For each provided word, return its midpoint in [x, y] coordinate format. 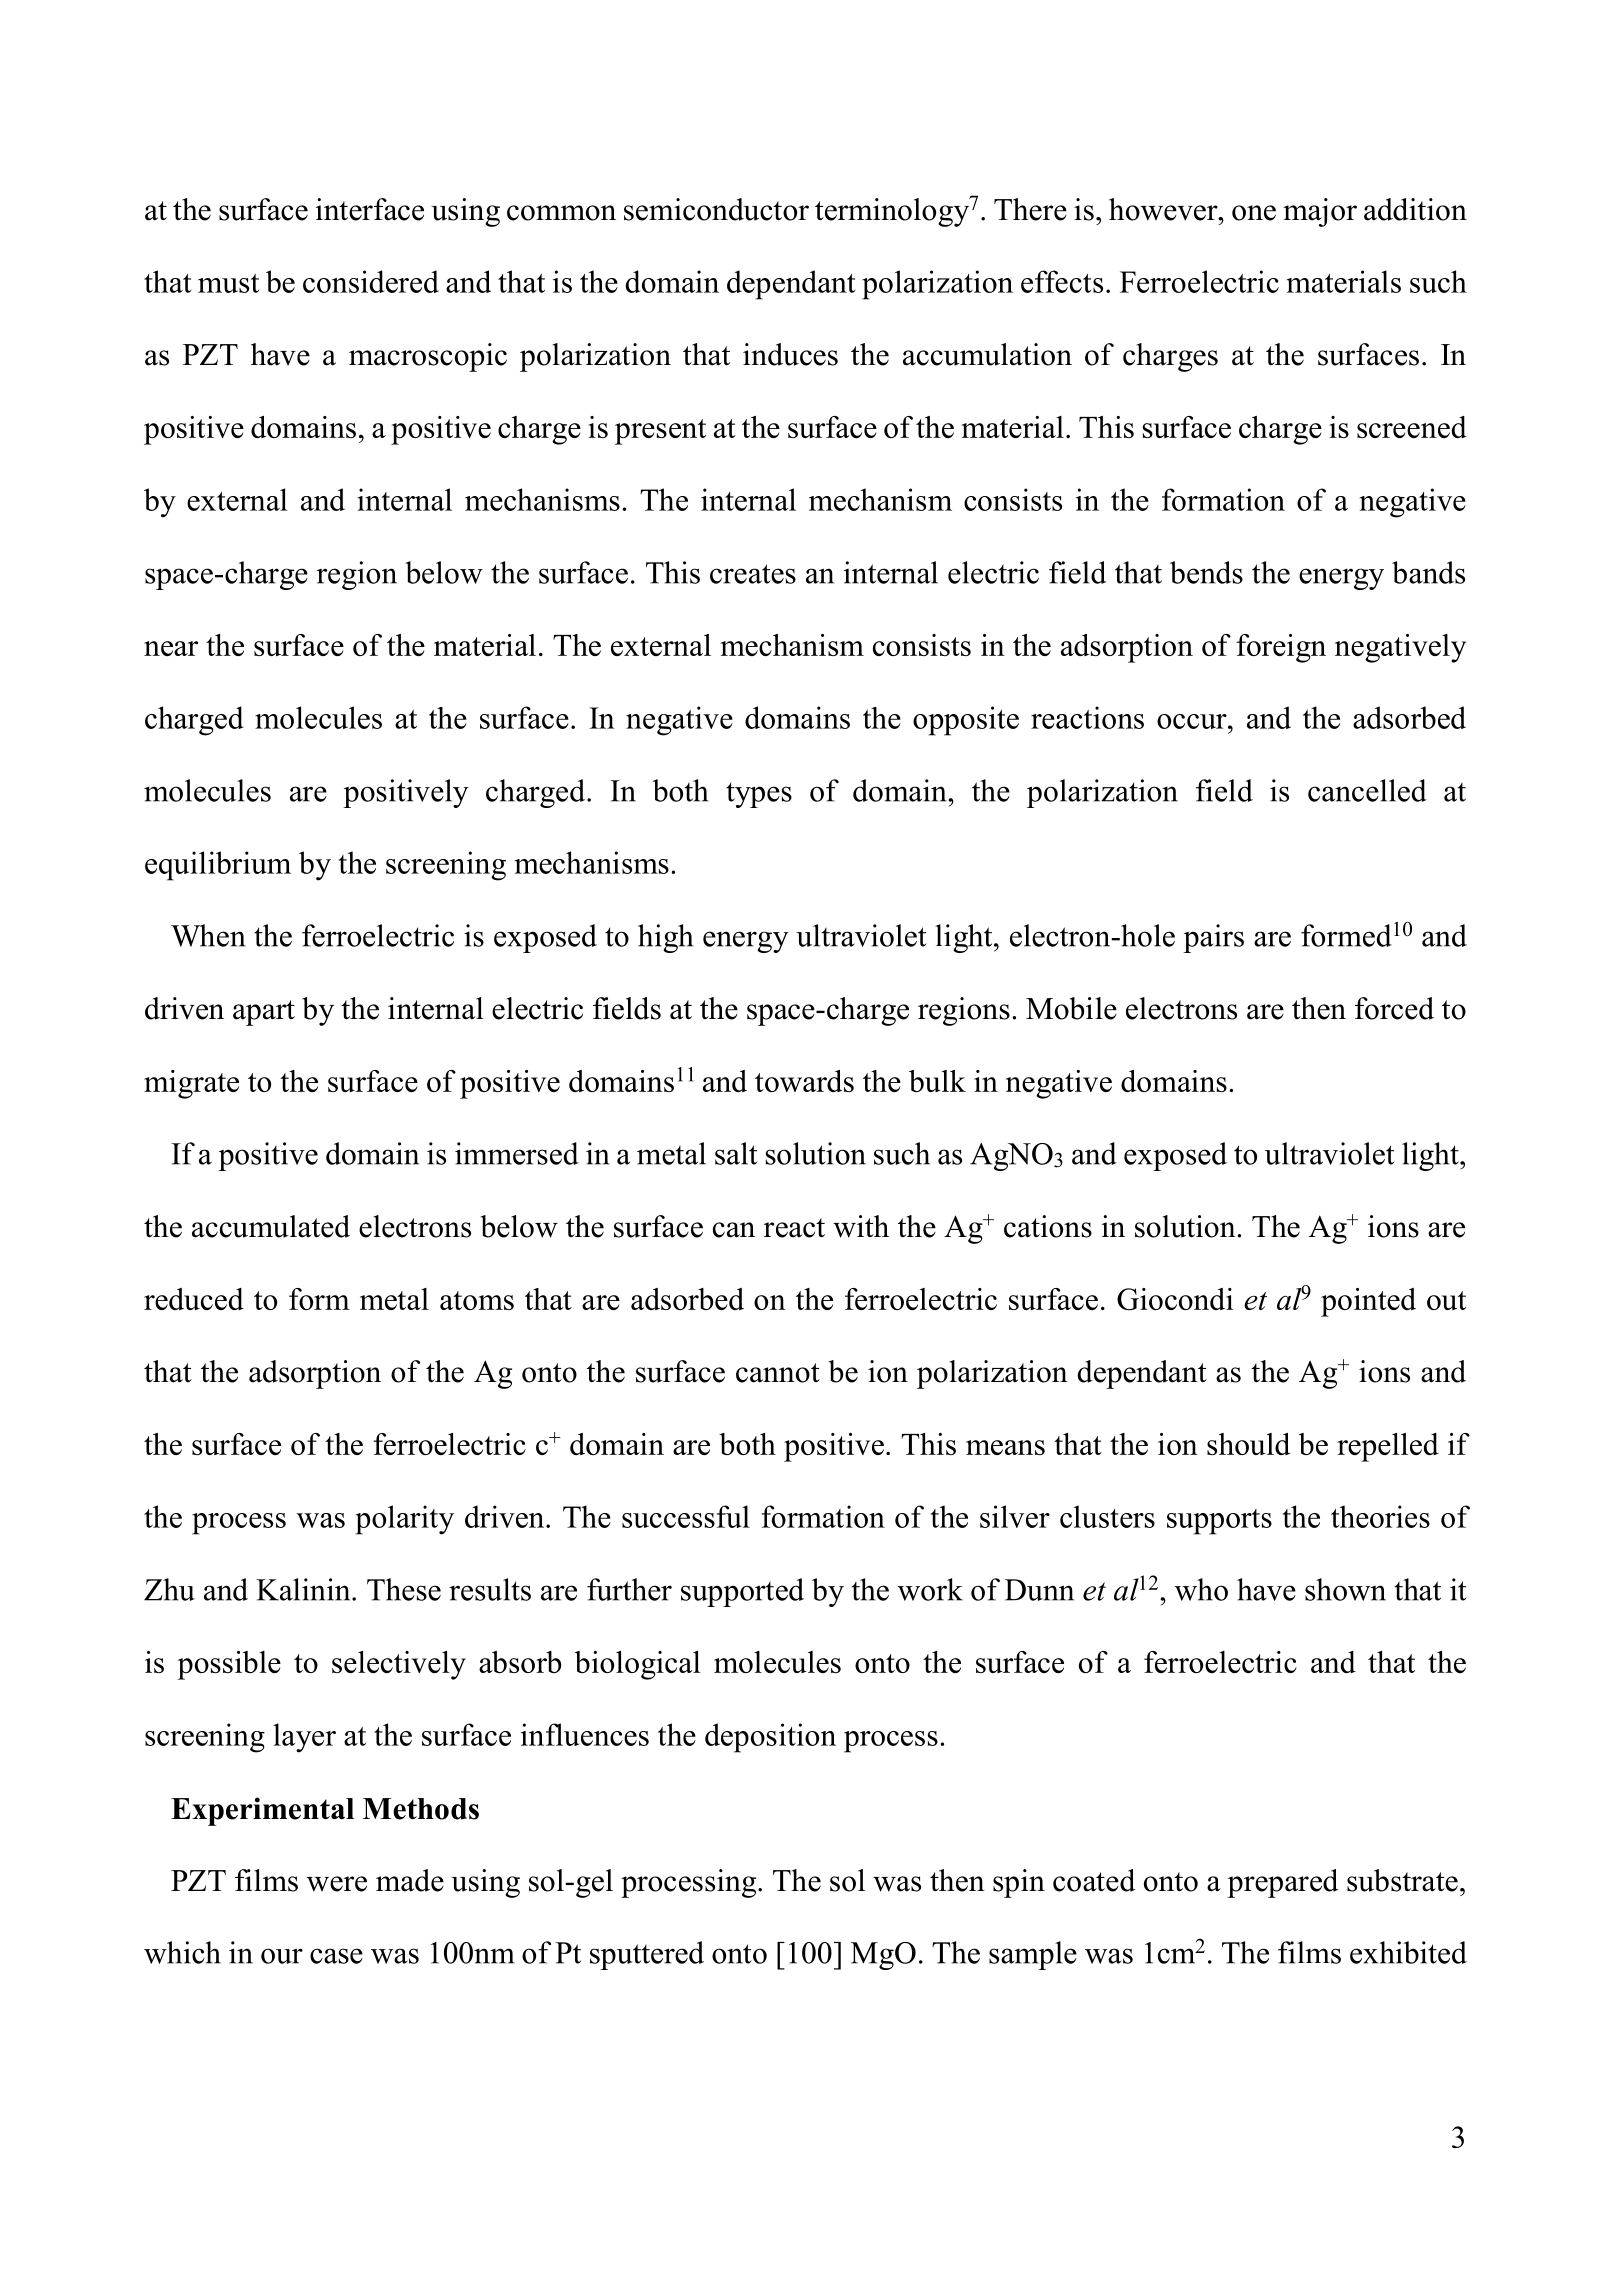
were [337, 1884]
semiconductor [716, 209]
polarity [404, 1520]
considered [371, 281]
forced [1394, 1008]
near [171, 648]
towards [804, 1081]
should [1248, 1444]
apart [264, 1013]
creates [753, 574]
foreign [1281, 648]
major [1320, 212]
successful [686, 1516]
